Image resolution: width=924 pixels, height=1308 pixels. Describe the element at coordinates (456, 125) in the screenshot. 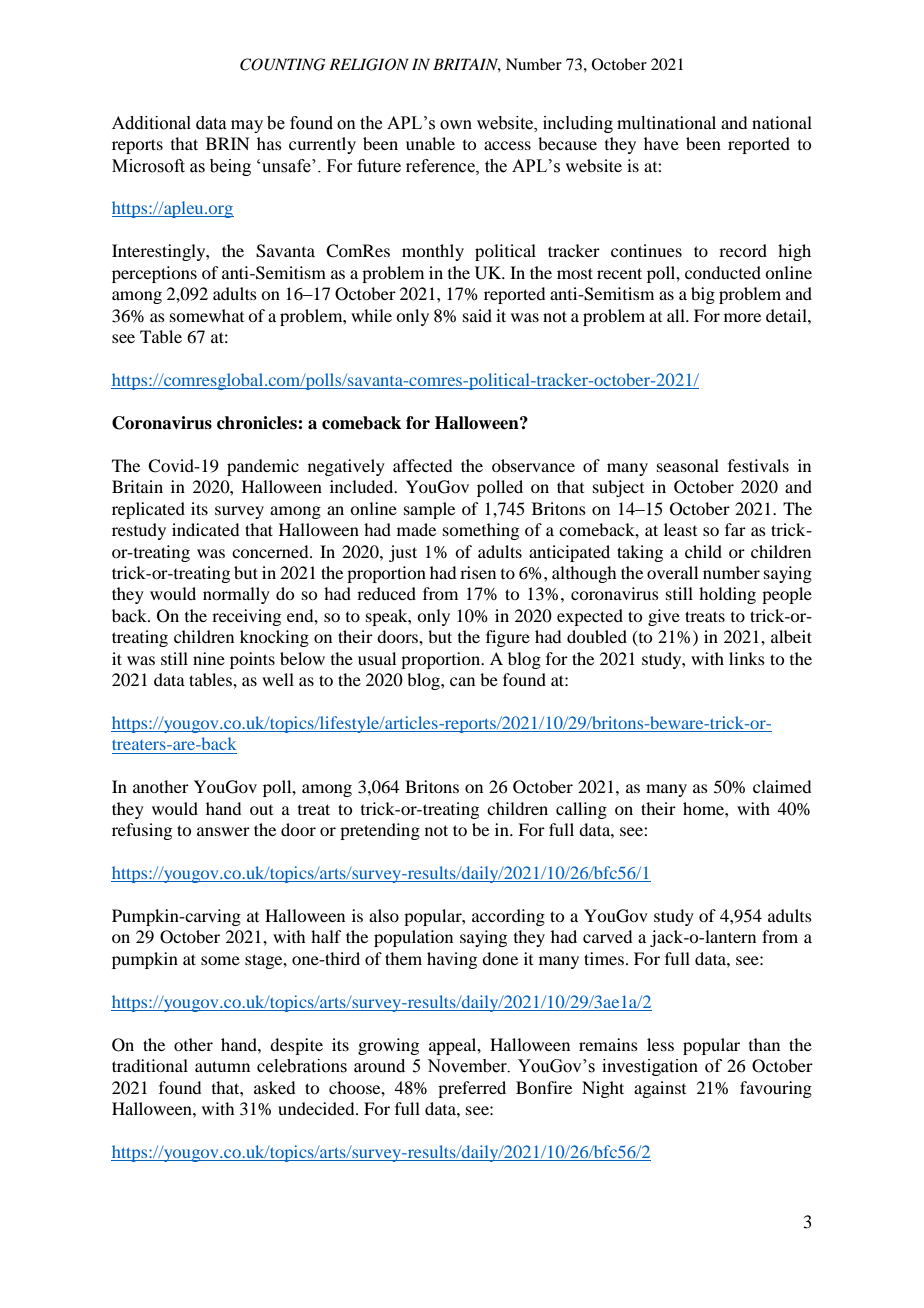

I see `own` at that location.
